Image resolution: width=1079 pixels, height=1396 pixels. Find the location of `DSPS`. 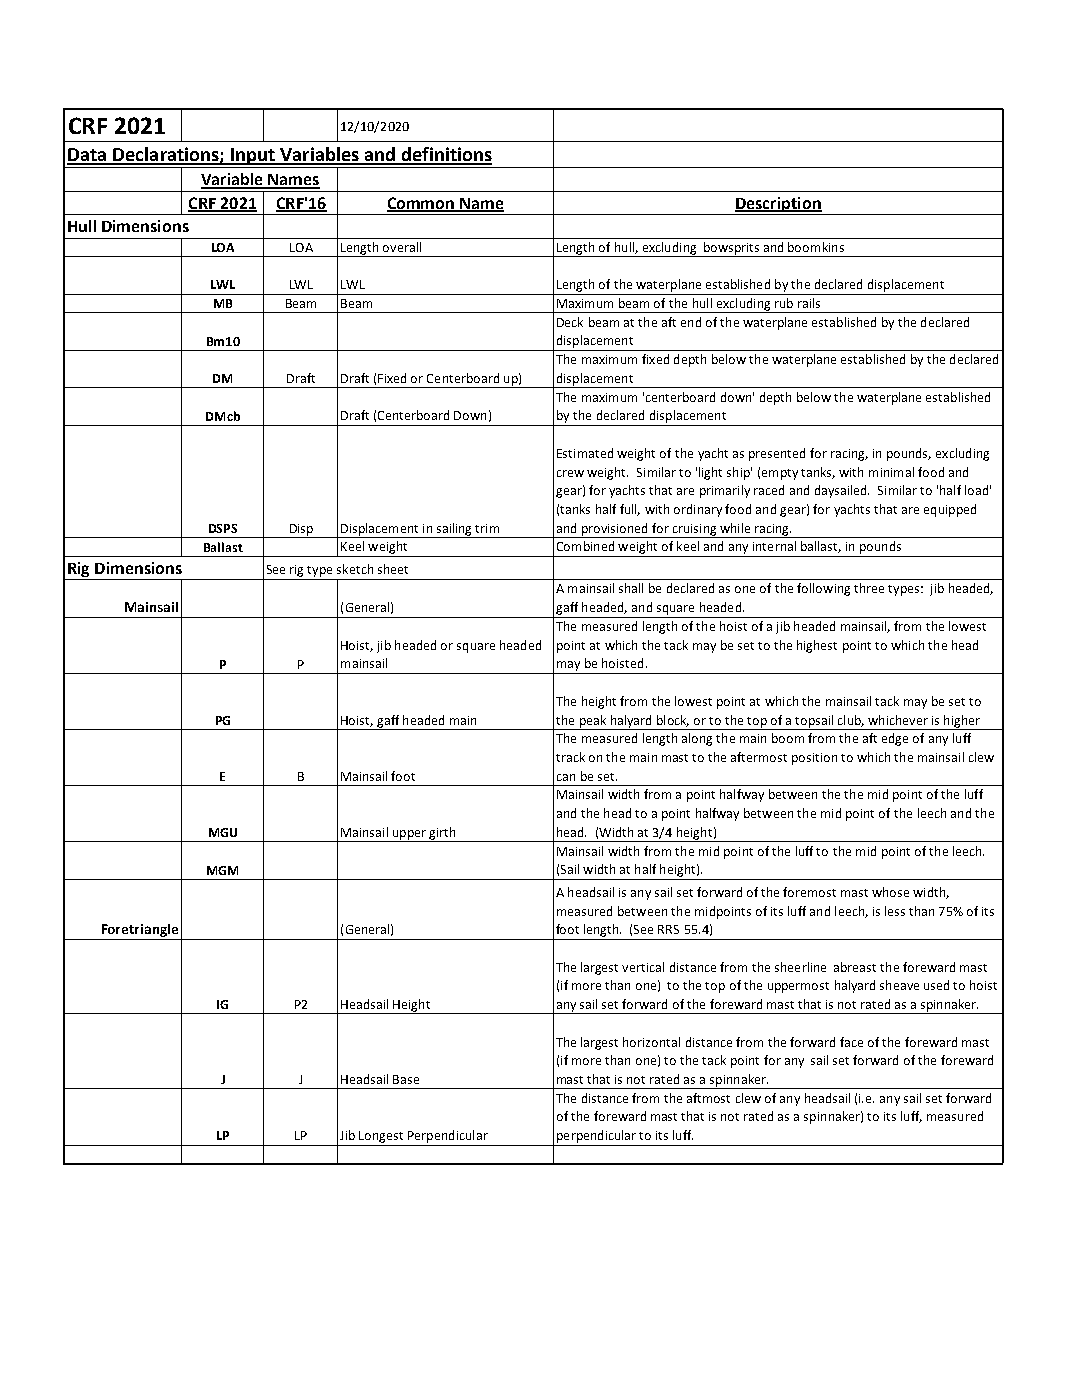

DSPS is located at coordinates (223, 528).
